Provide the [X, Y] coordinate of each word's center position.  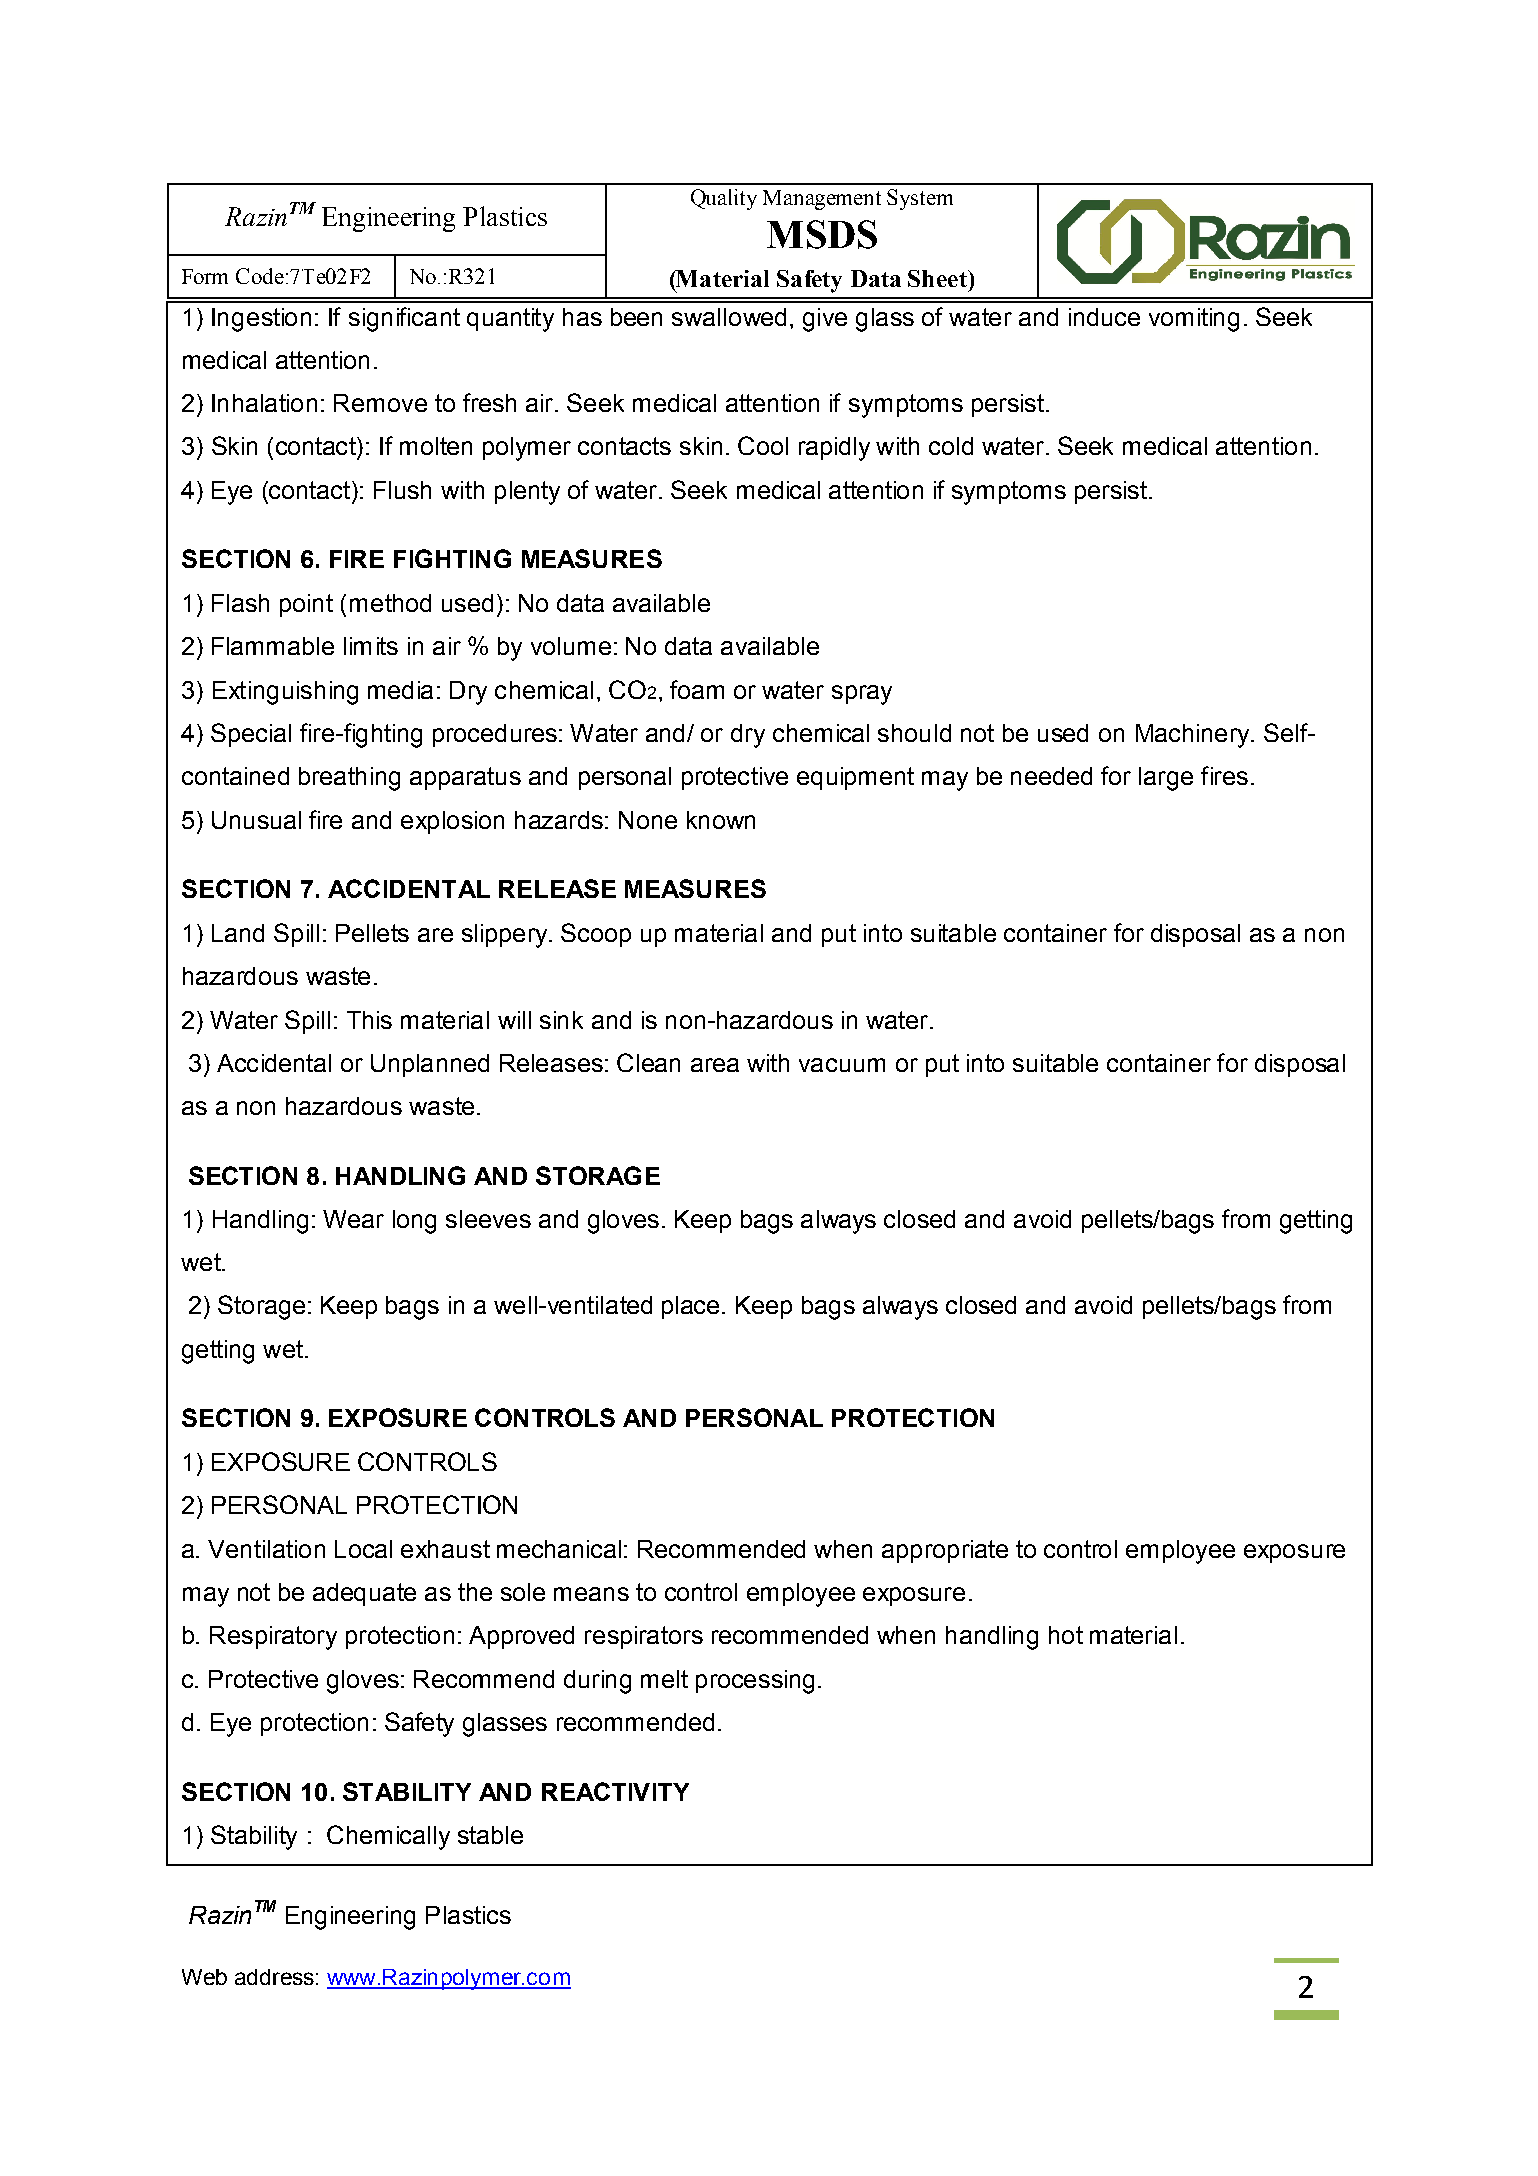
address [274, 1977]
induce [1104, 317]
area [715, 1065]
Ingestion [261, 320]
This [369, 1020]
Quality [724, 199]
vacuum [842, 1065]
